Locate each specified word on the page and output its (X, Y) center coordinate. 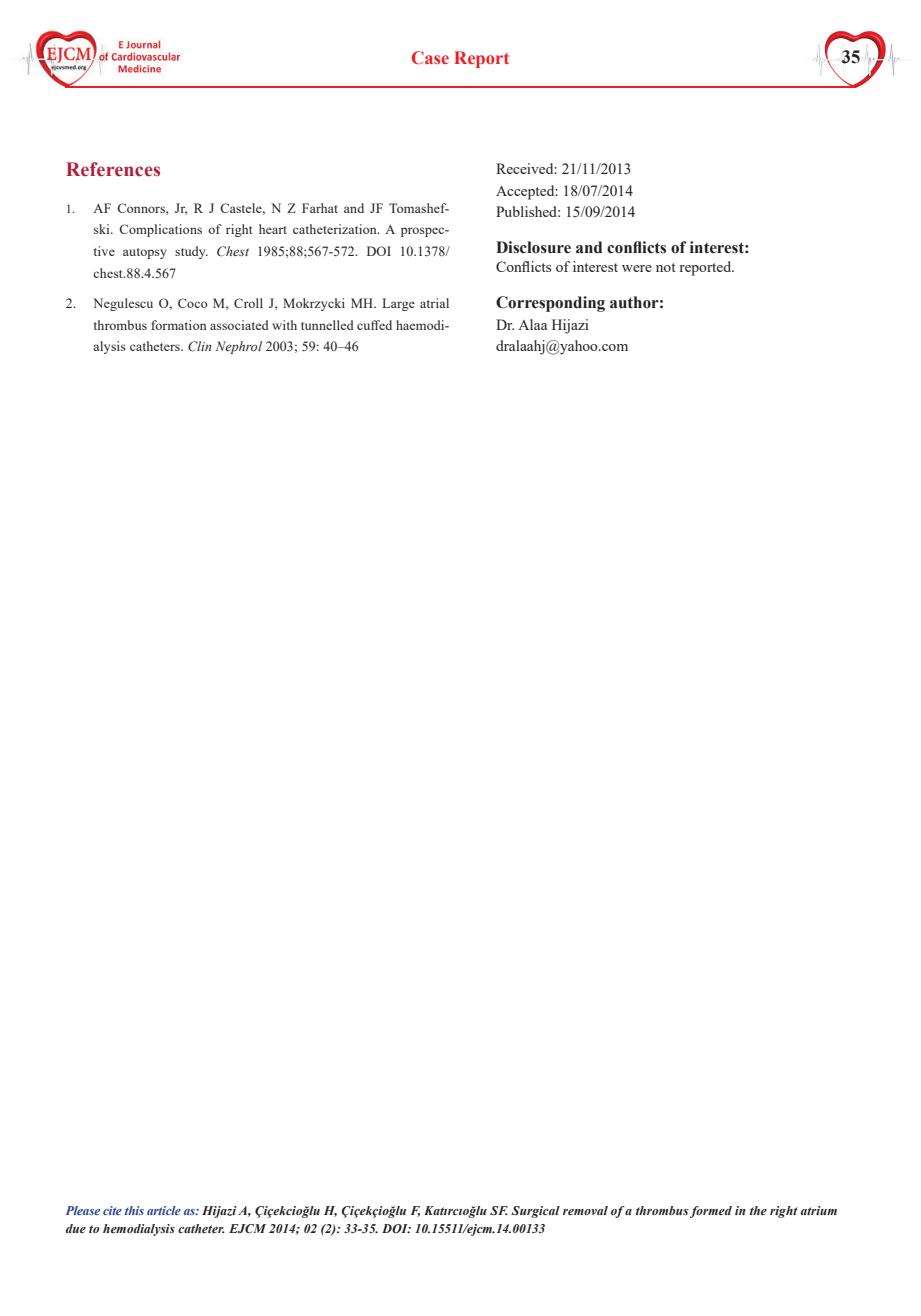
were (637, 268)
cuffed (374, 325)
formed (711, 1212)
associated (239, 325)
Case (430, 58)
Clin (200, 346)
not (666, 267)
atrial (434, 303)
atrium (819, 1210)
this (134, 1210)
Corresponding (550, 304)
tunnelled (327, 325)
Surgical (535, 1212)
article (164, 1210)
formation (179, 325)
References (113, 169)
